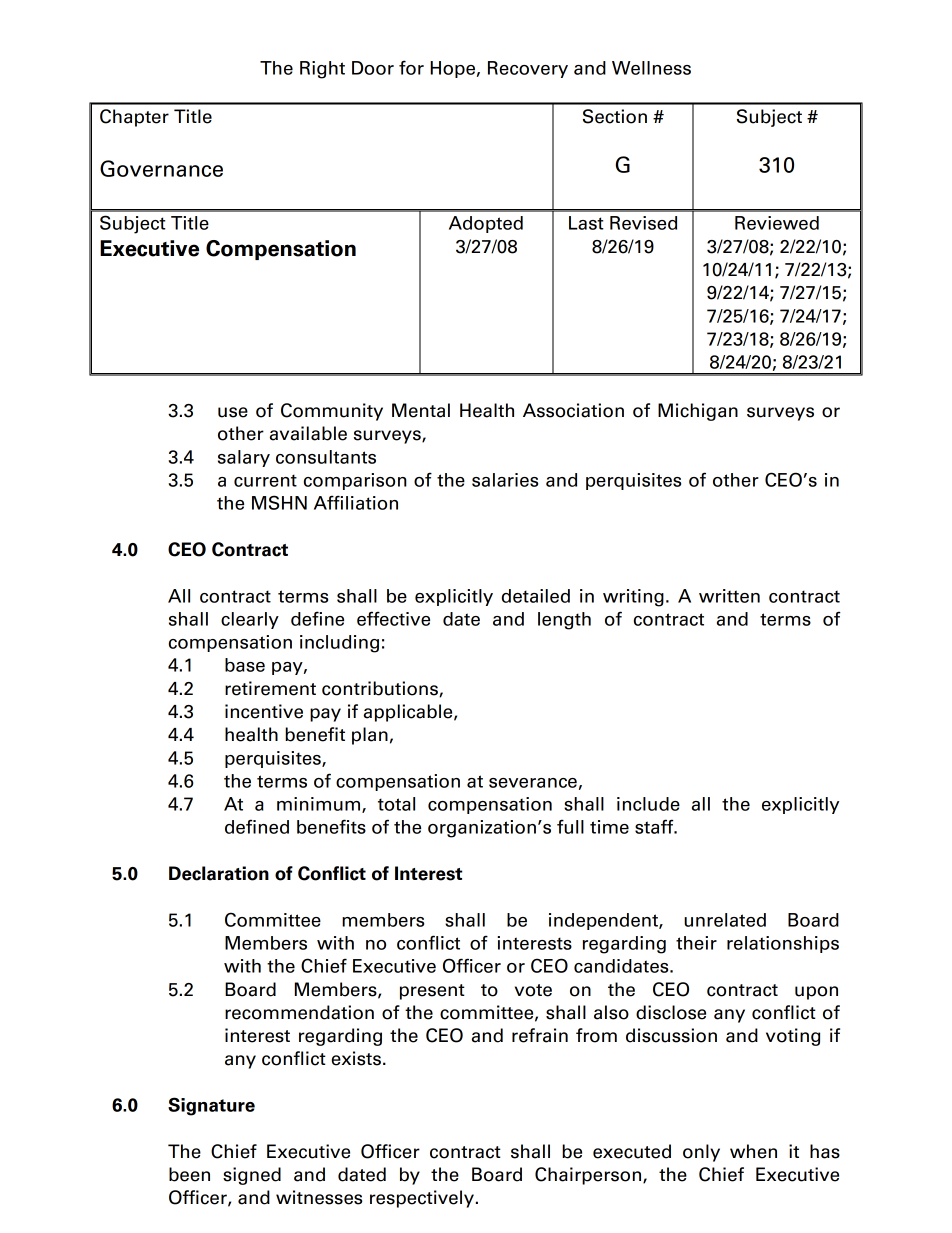 The width and height of the document is (952, 1233). Describe the element at coordinates (422, 1199) in the document. I see `respectively` at that location.
